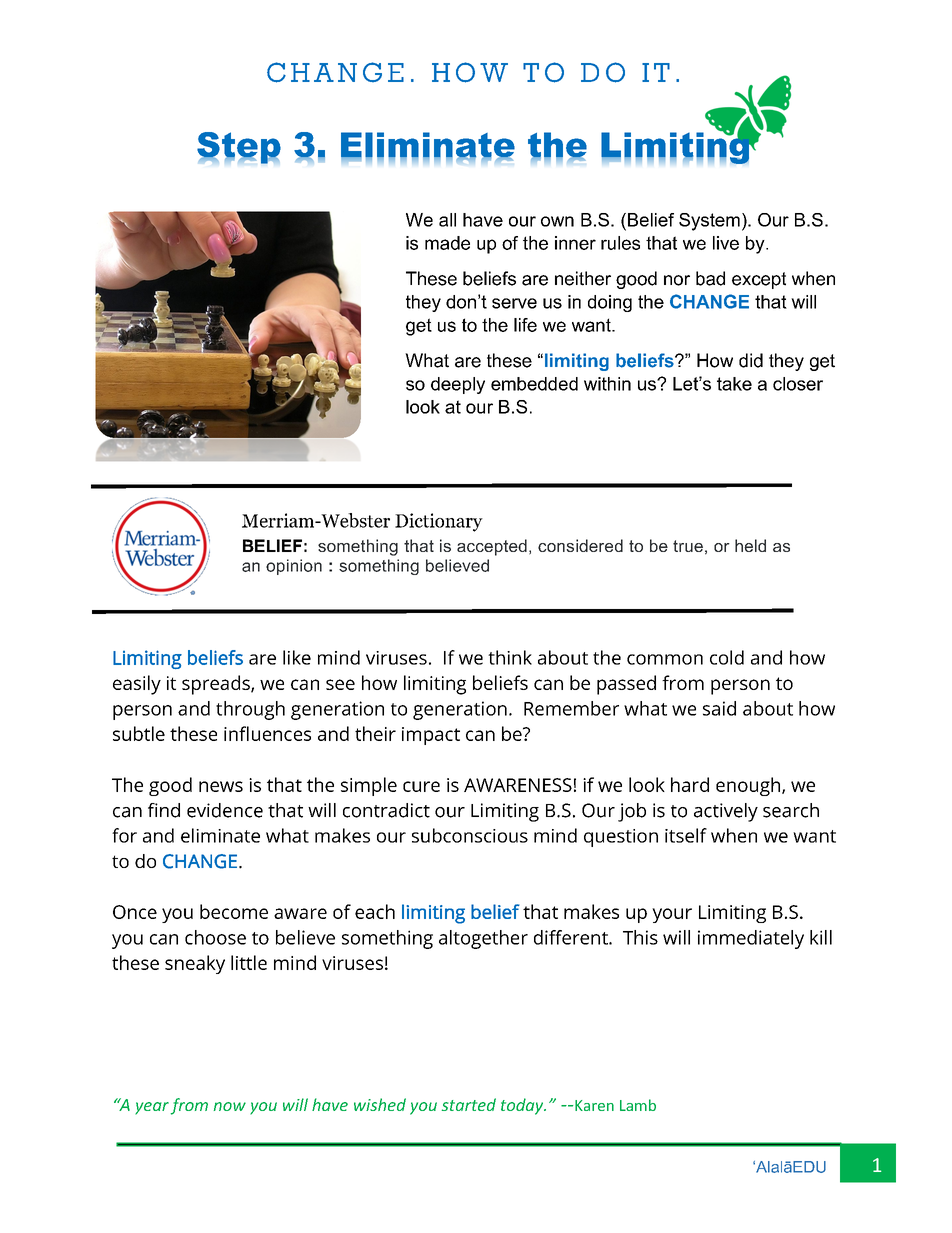 The width and height of the screenshot is (952, 1233). Describe the element at coordinates (447, 220) in the screenshot. I see `all` at that location.
